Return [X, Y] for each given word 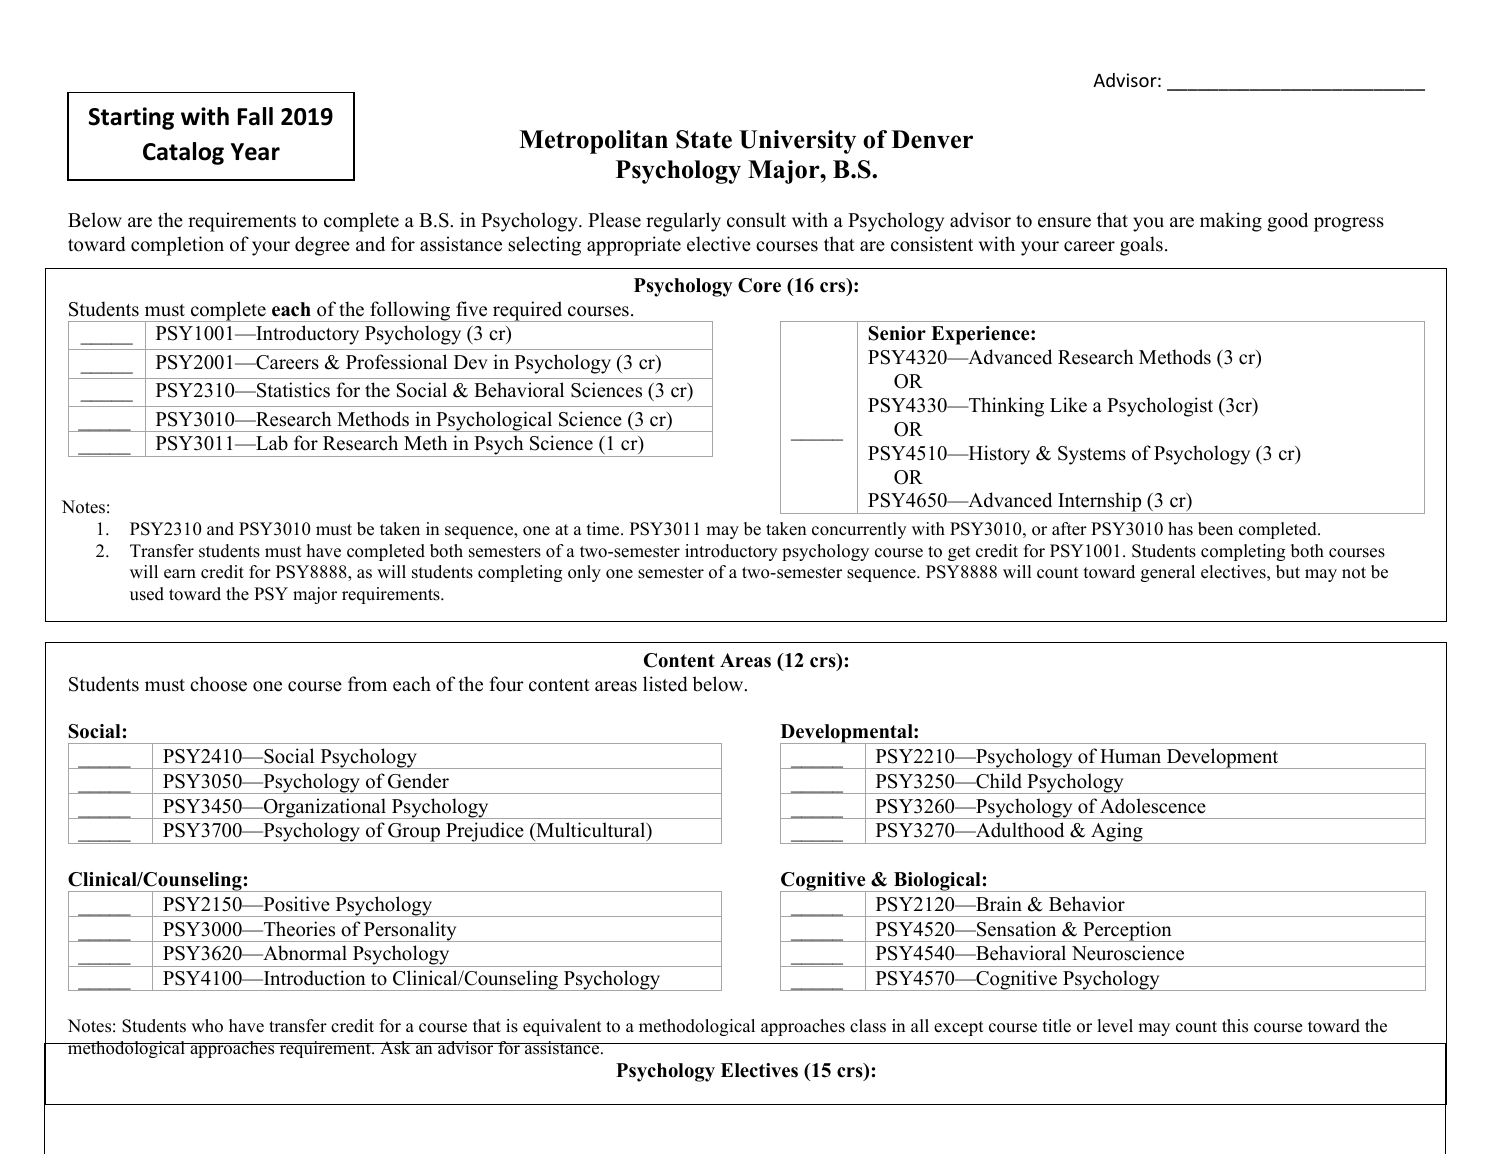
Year [255, 152]
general [1168, 573]
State [704, 139]
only [584, 573]
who [207, 1026]
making [1231, 222]
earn [180, 574]
